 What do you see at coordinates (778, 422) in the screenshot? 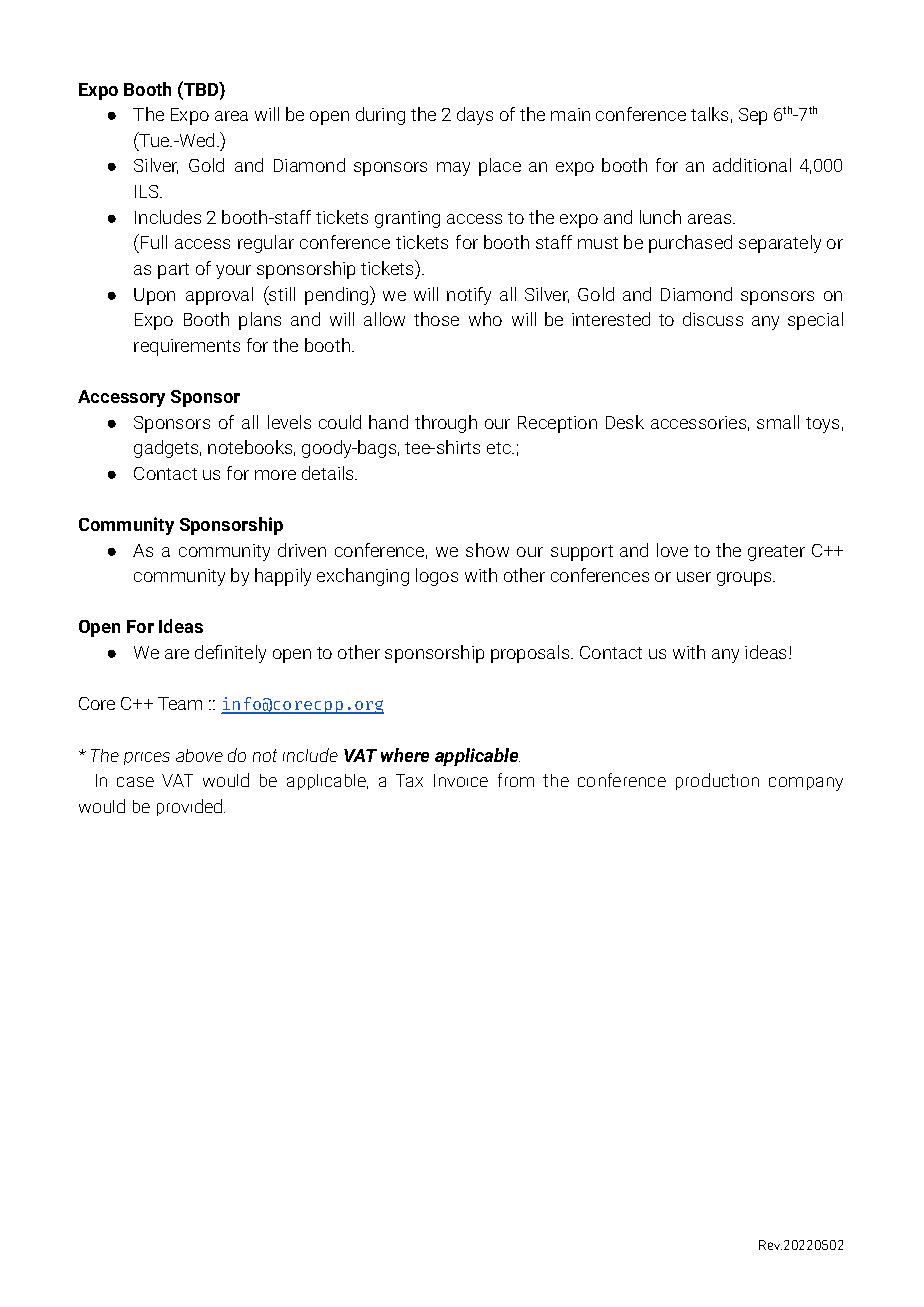
I see `small` at bounding box center [778, 422].
